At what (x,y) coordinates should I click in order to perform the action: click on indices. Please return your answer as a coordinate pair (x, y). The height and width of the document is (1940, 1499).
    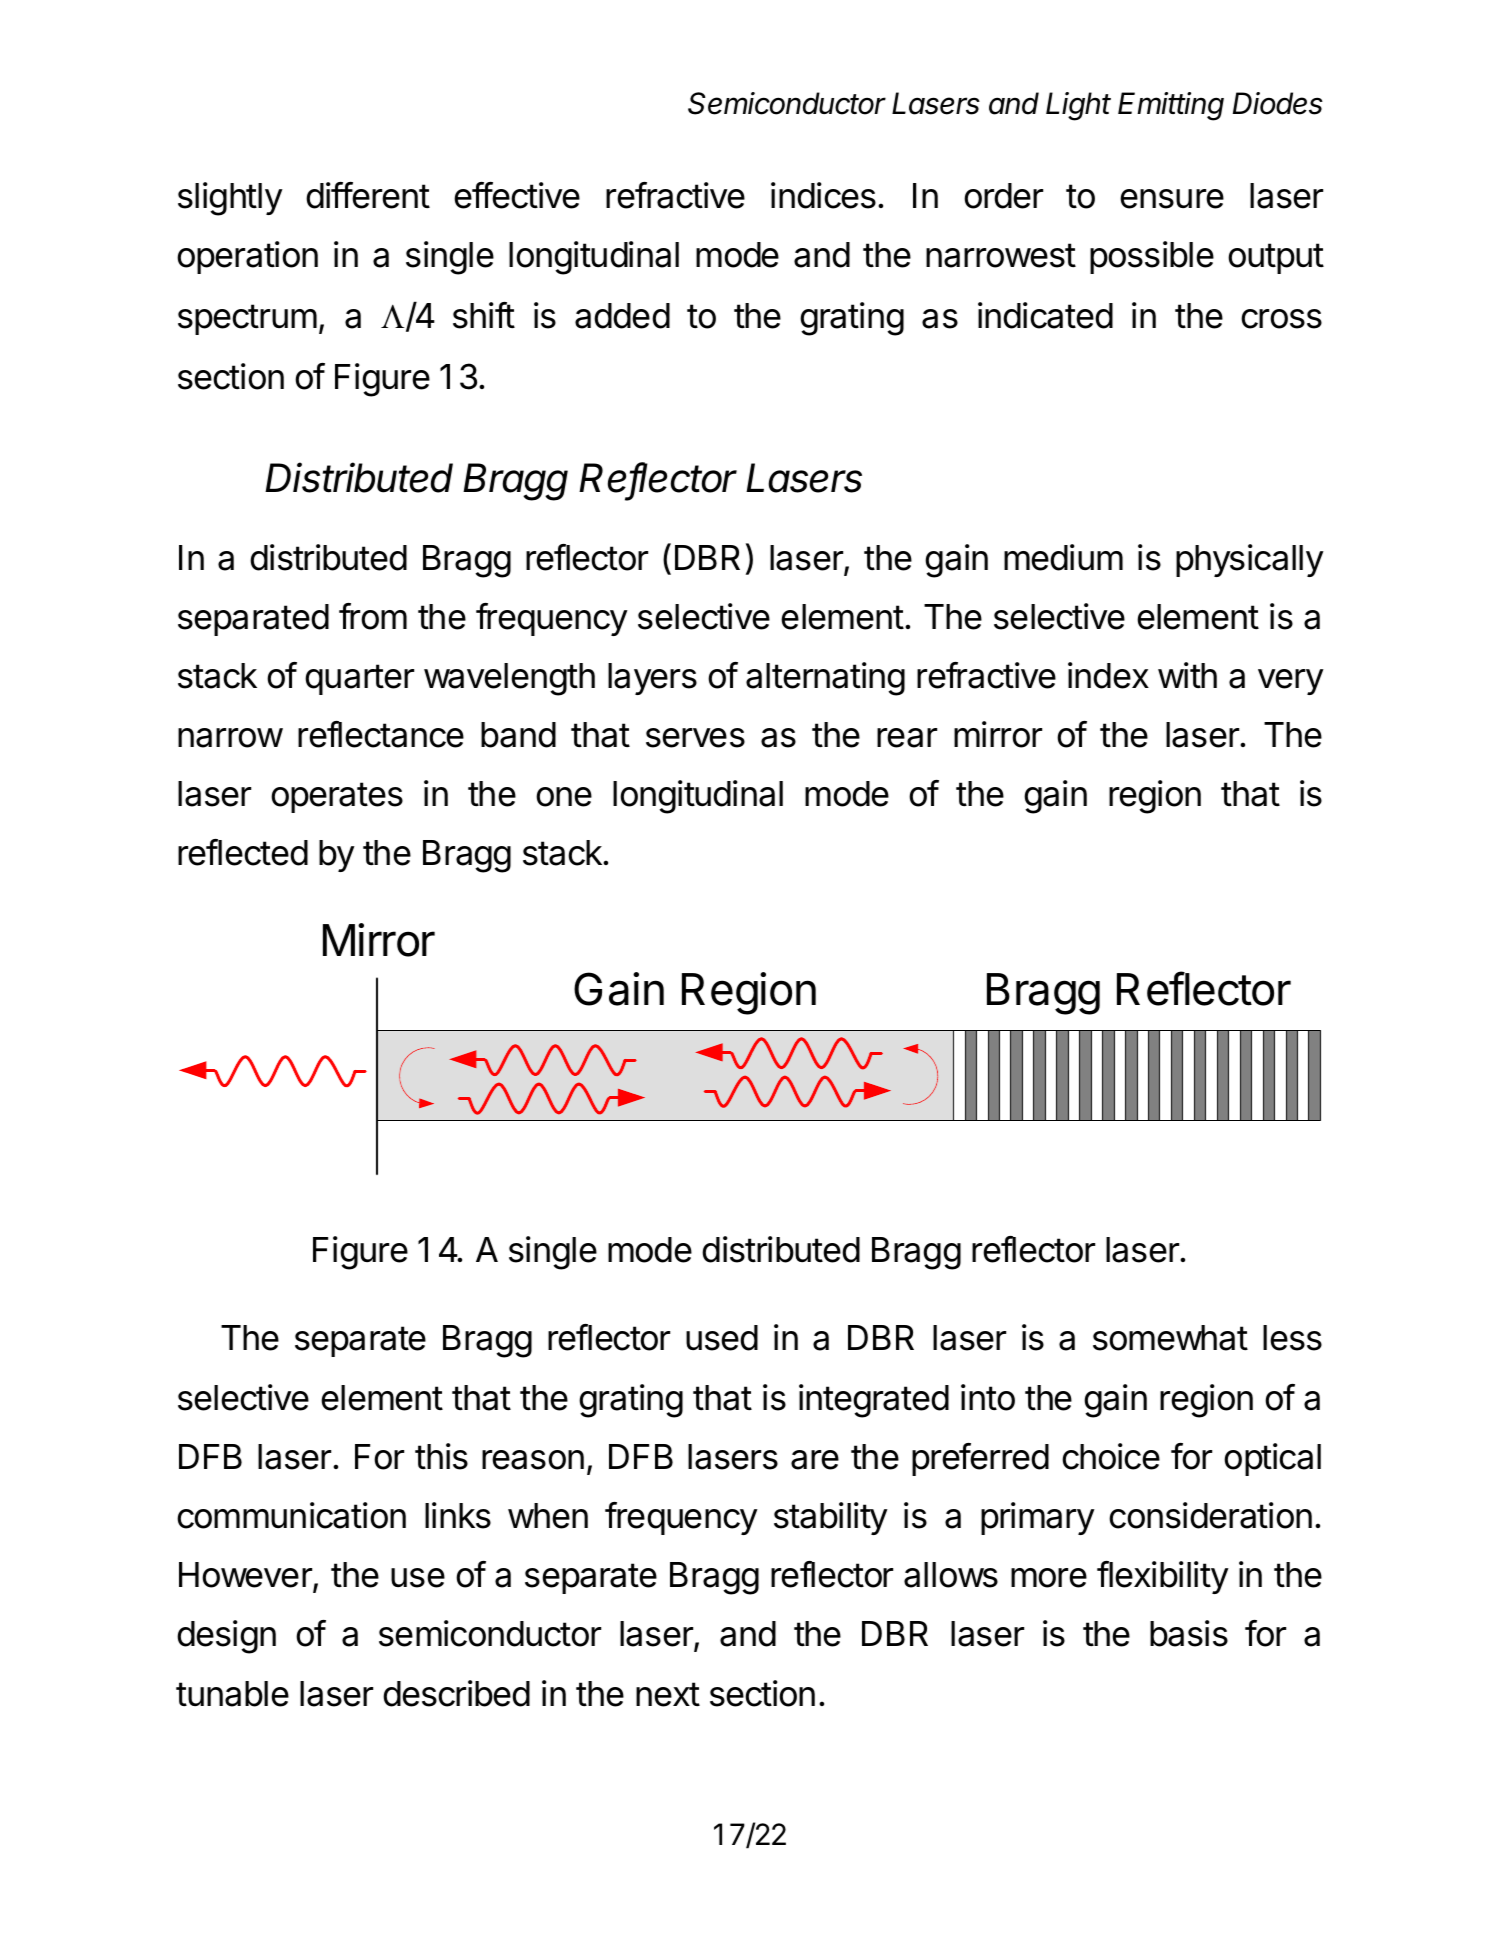
    Looking at the image, I should click on (823, 195).
